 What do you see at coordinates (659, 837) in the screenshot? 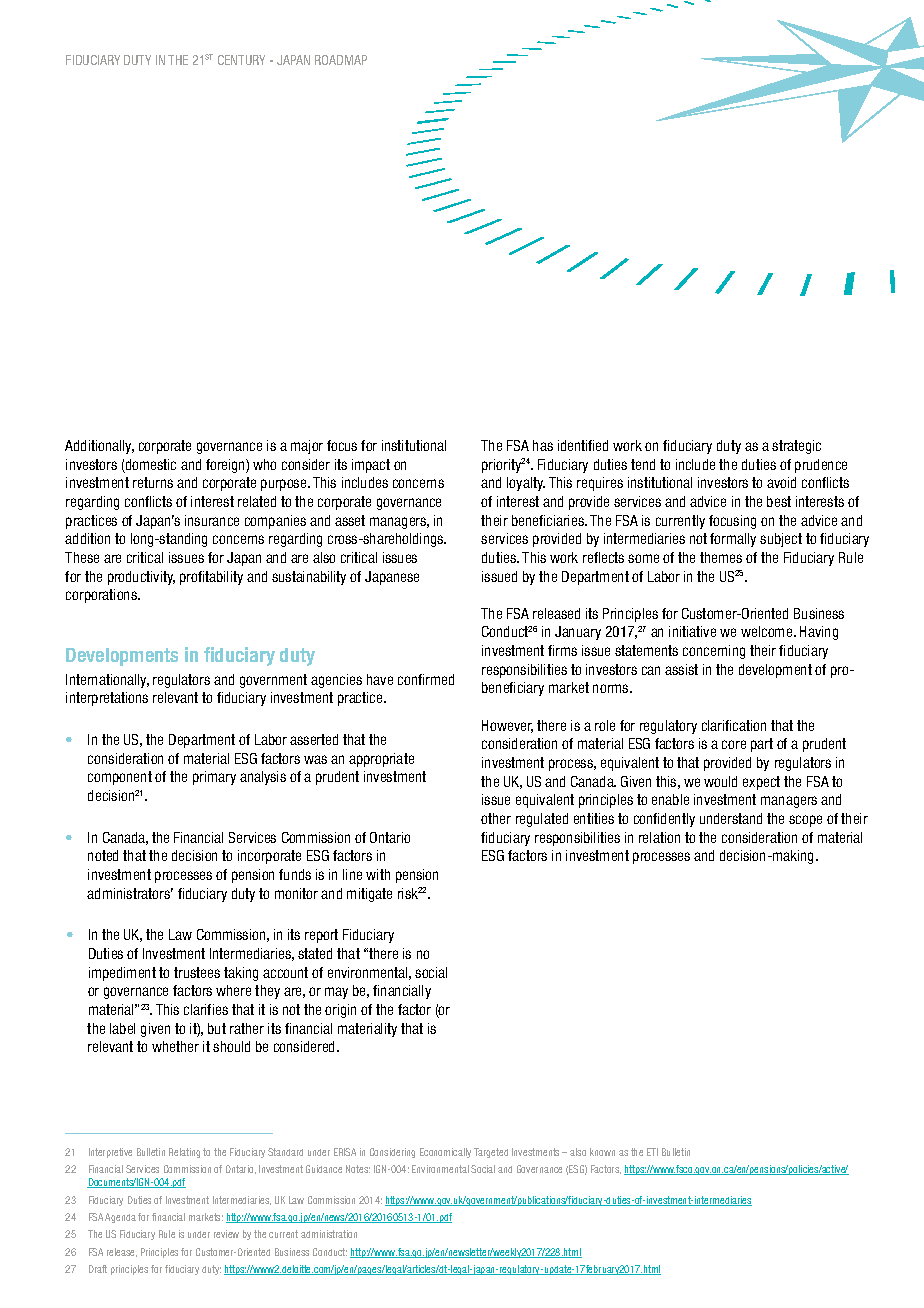
I see `relation` at bounding box center [659, 837].
